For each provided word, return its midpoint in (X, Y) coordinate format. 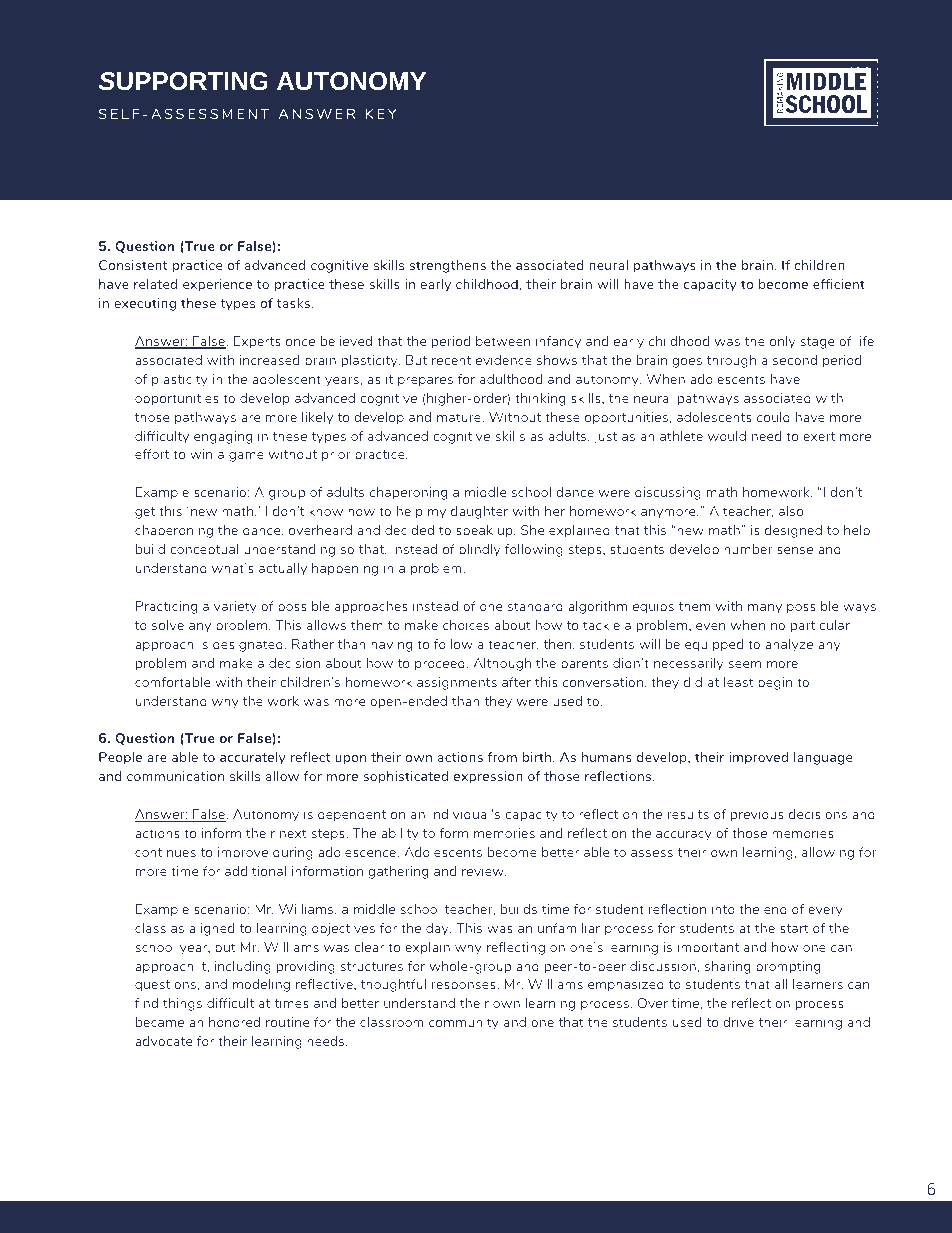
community (464, 1023)
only (783, 342)
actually (283, 569)
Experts (257, 342)
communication (175, 776)
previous (757, 815)
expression (488, 777)
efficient (839, 284)
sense (795, 550)
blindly (480, 550)
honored (234, 1022)
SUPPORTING (183, 81)
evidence (504, 360)
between (503, 341)
